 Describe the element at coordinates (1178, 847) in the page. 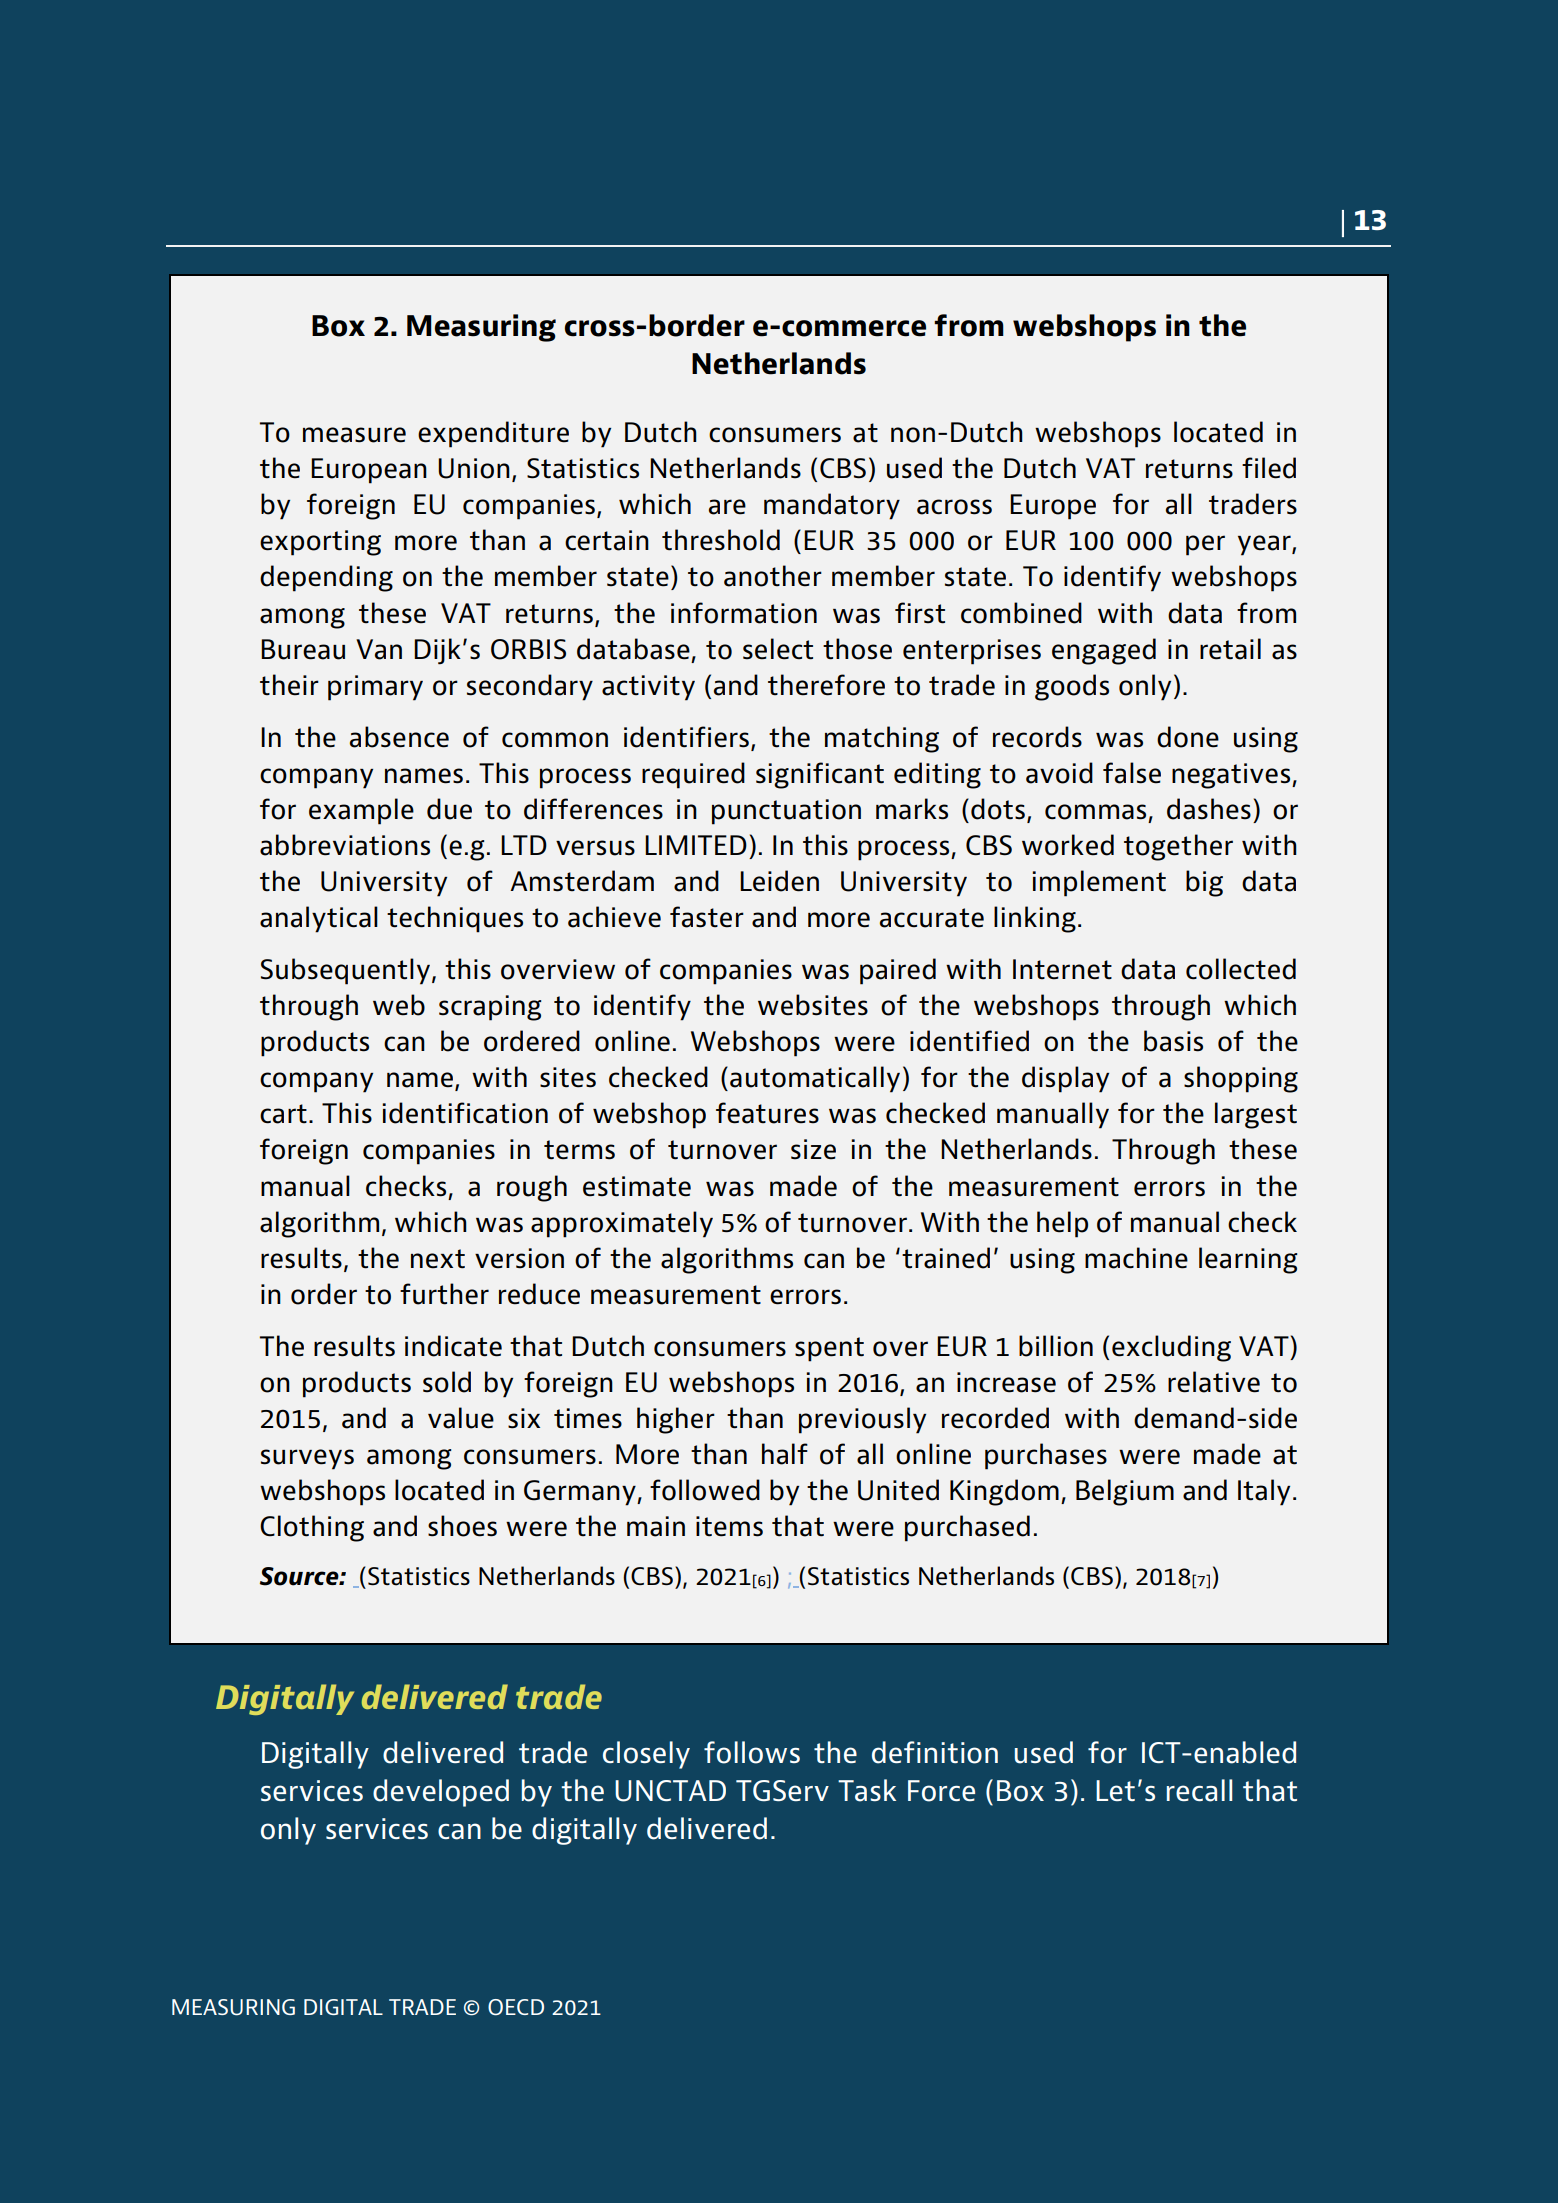

I see `together` at that location.
